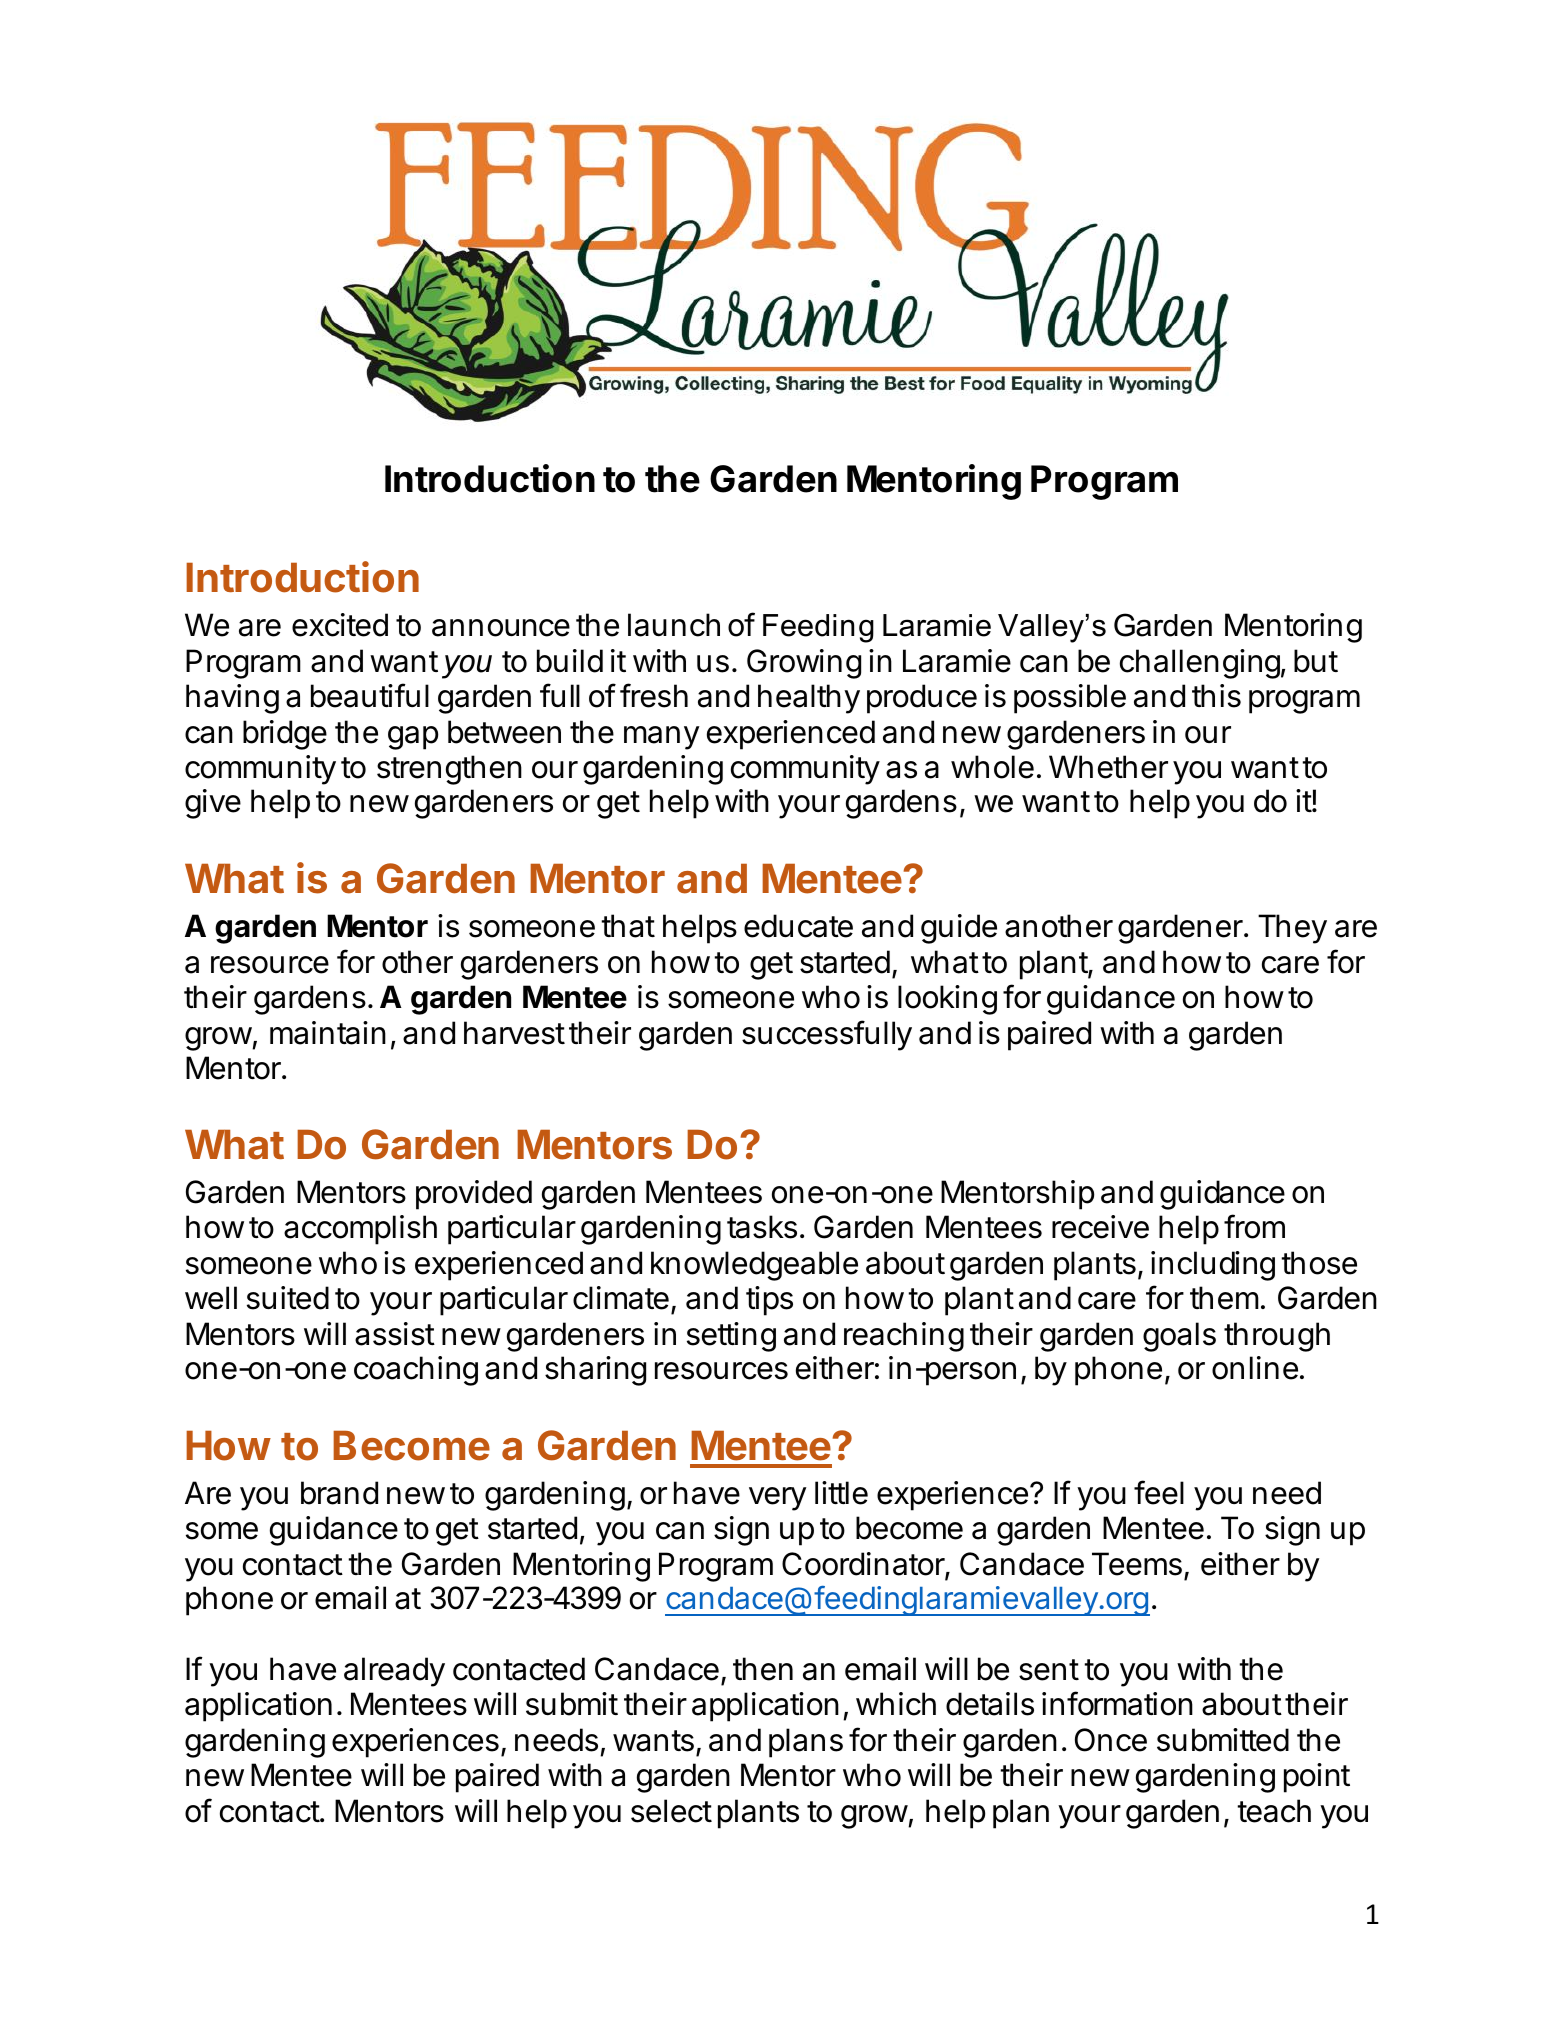  Describe the element at coordinates (1292, 929) in the document. I see `They` at that location.
